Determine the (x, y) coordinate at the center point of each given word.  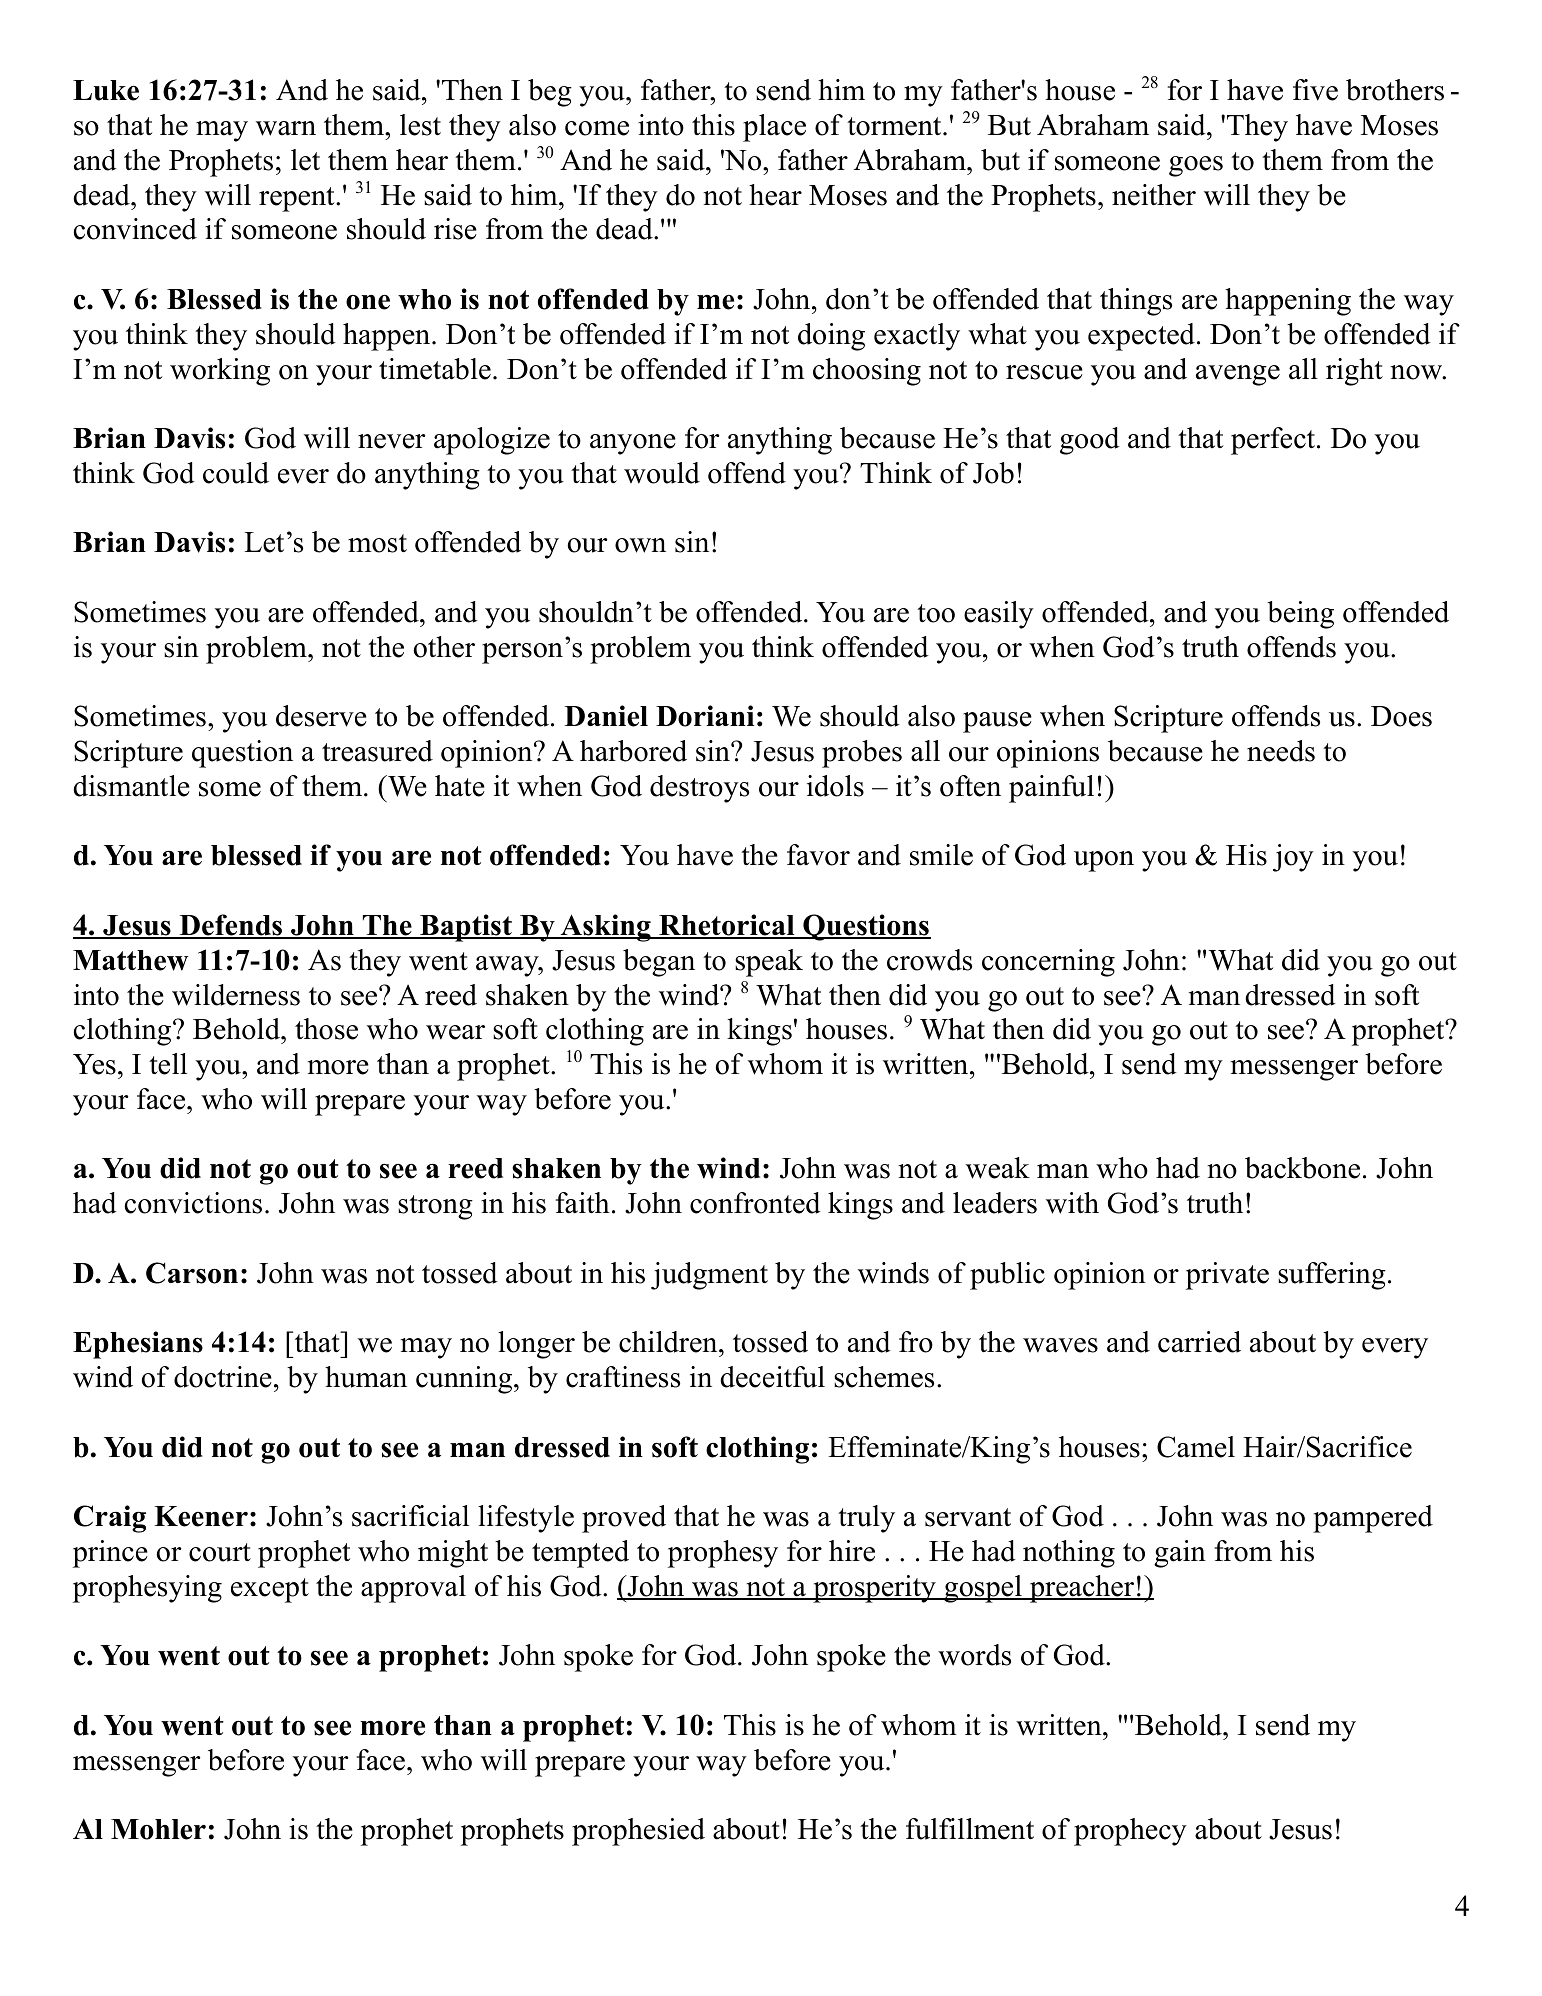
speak (769, 963)
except (270, 1590)
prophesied (638, 1832)
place (774, 128)
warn (286, 128)
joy (1293, 858)
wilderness (236, 995)
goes (1196, 166)
